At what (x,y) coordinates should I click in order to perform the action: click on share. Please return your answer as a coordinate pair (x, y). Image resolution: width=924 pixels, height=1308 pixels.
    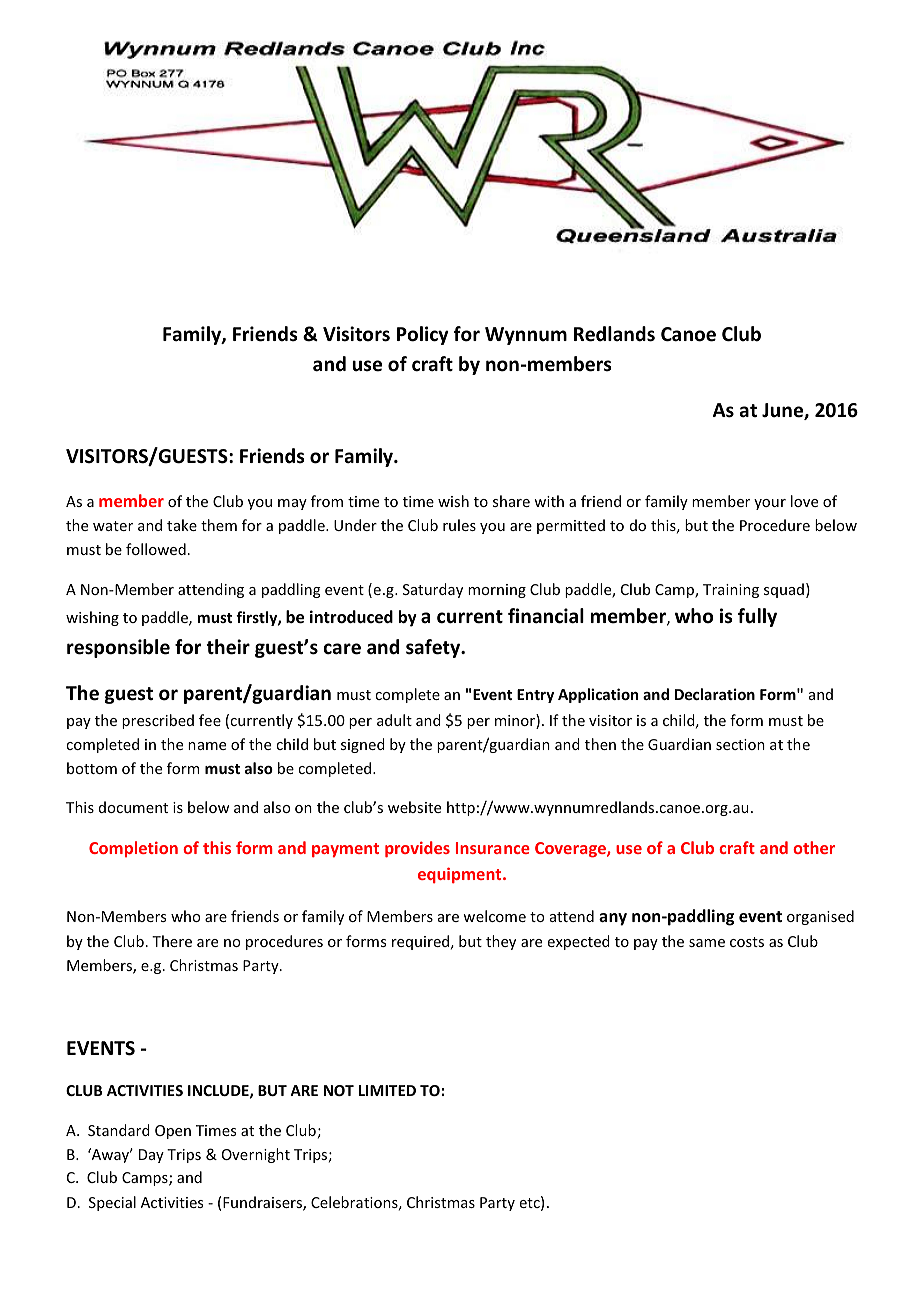
    Looking at the image, I should click on (511, 501).
